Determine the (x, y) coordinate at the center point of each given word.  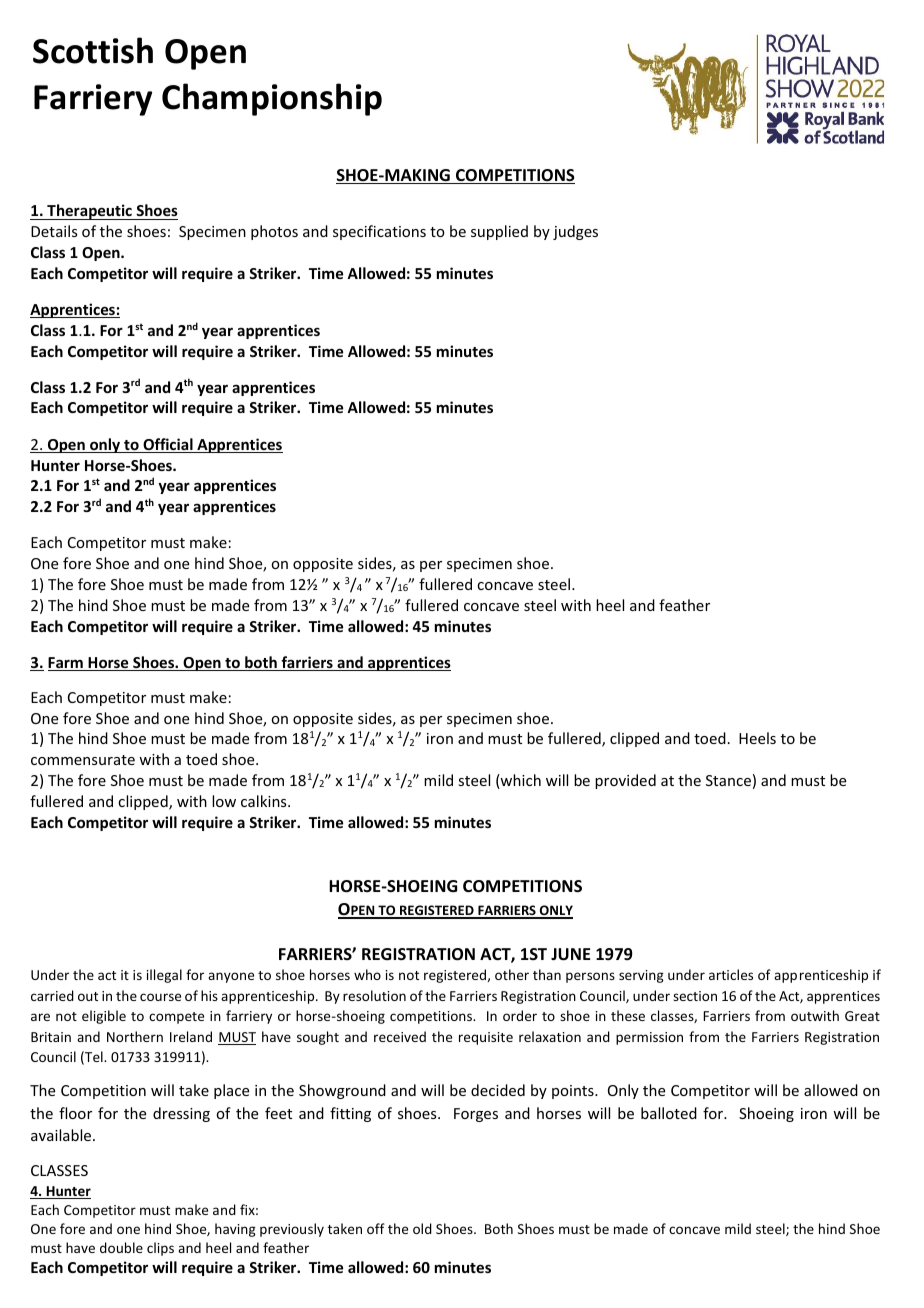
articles (731, 974)
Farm (66, 664)
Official (168, 445)
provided (625, 781)
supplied (499, 232)
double (121, 1247)
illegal (164, 976)
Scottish (93, 50)
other (512, 974)
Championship (272, 99)
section (695, 996)
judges (575, 232)
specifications (379, 232)
